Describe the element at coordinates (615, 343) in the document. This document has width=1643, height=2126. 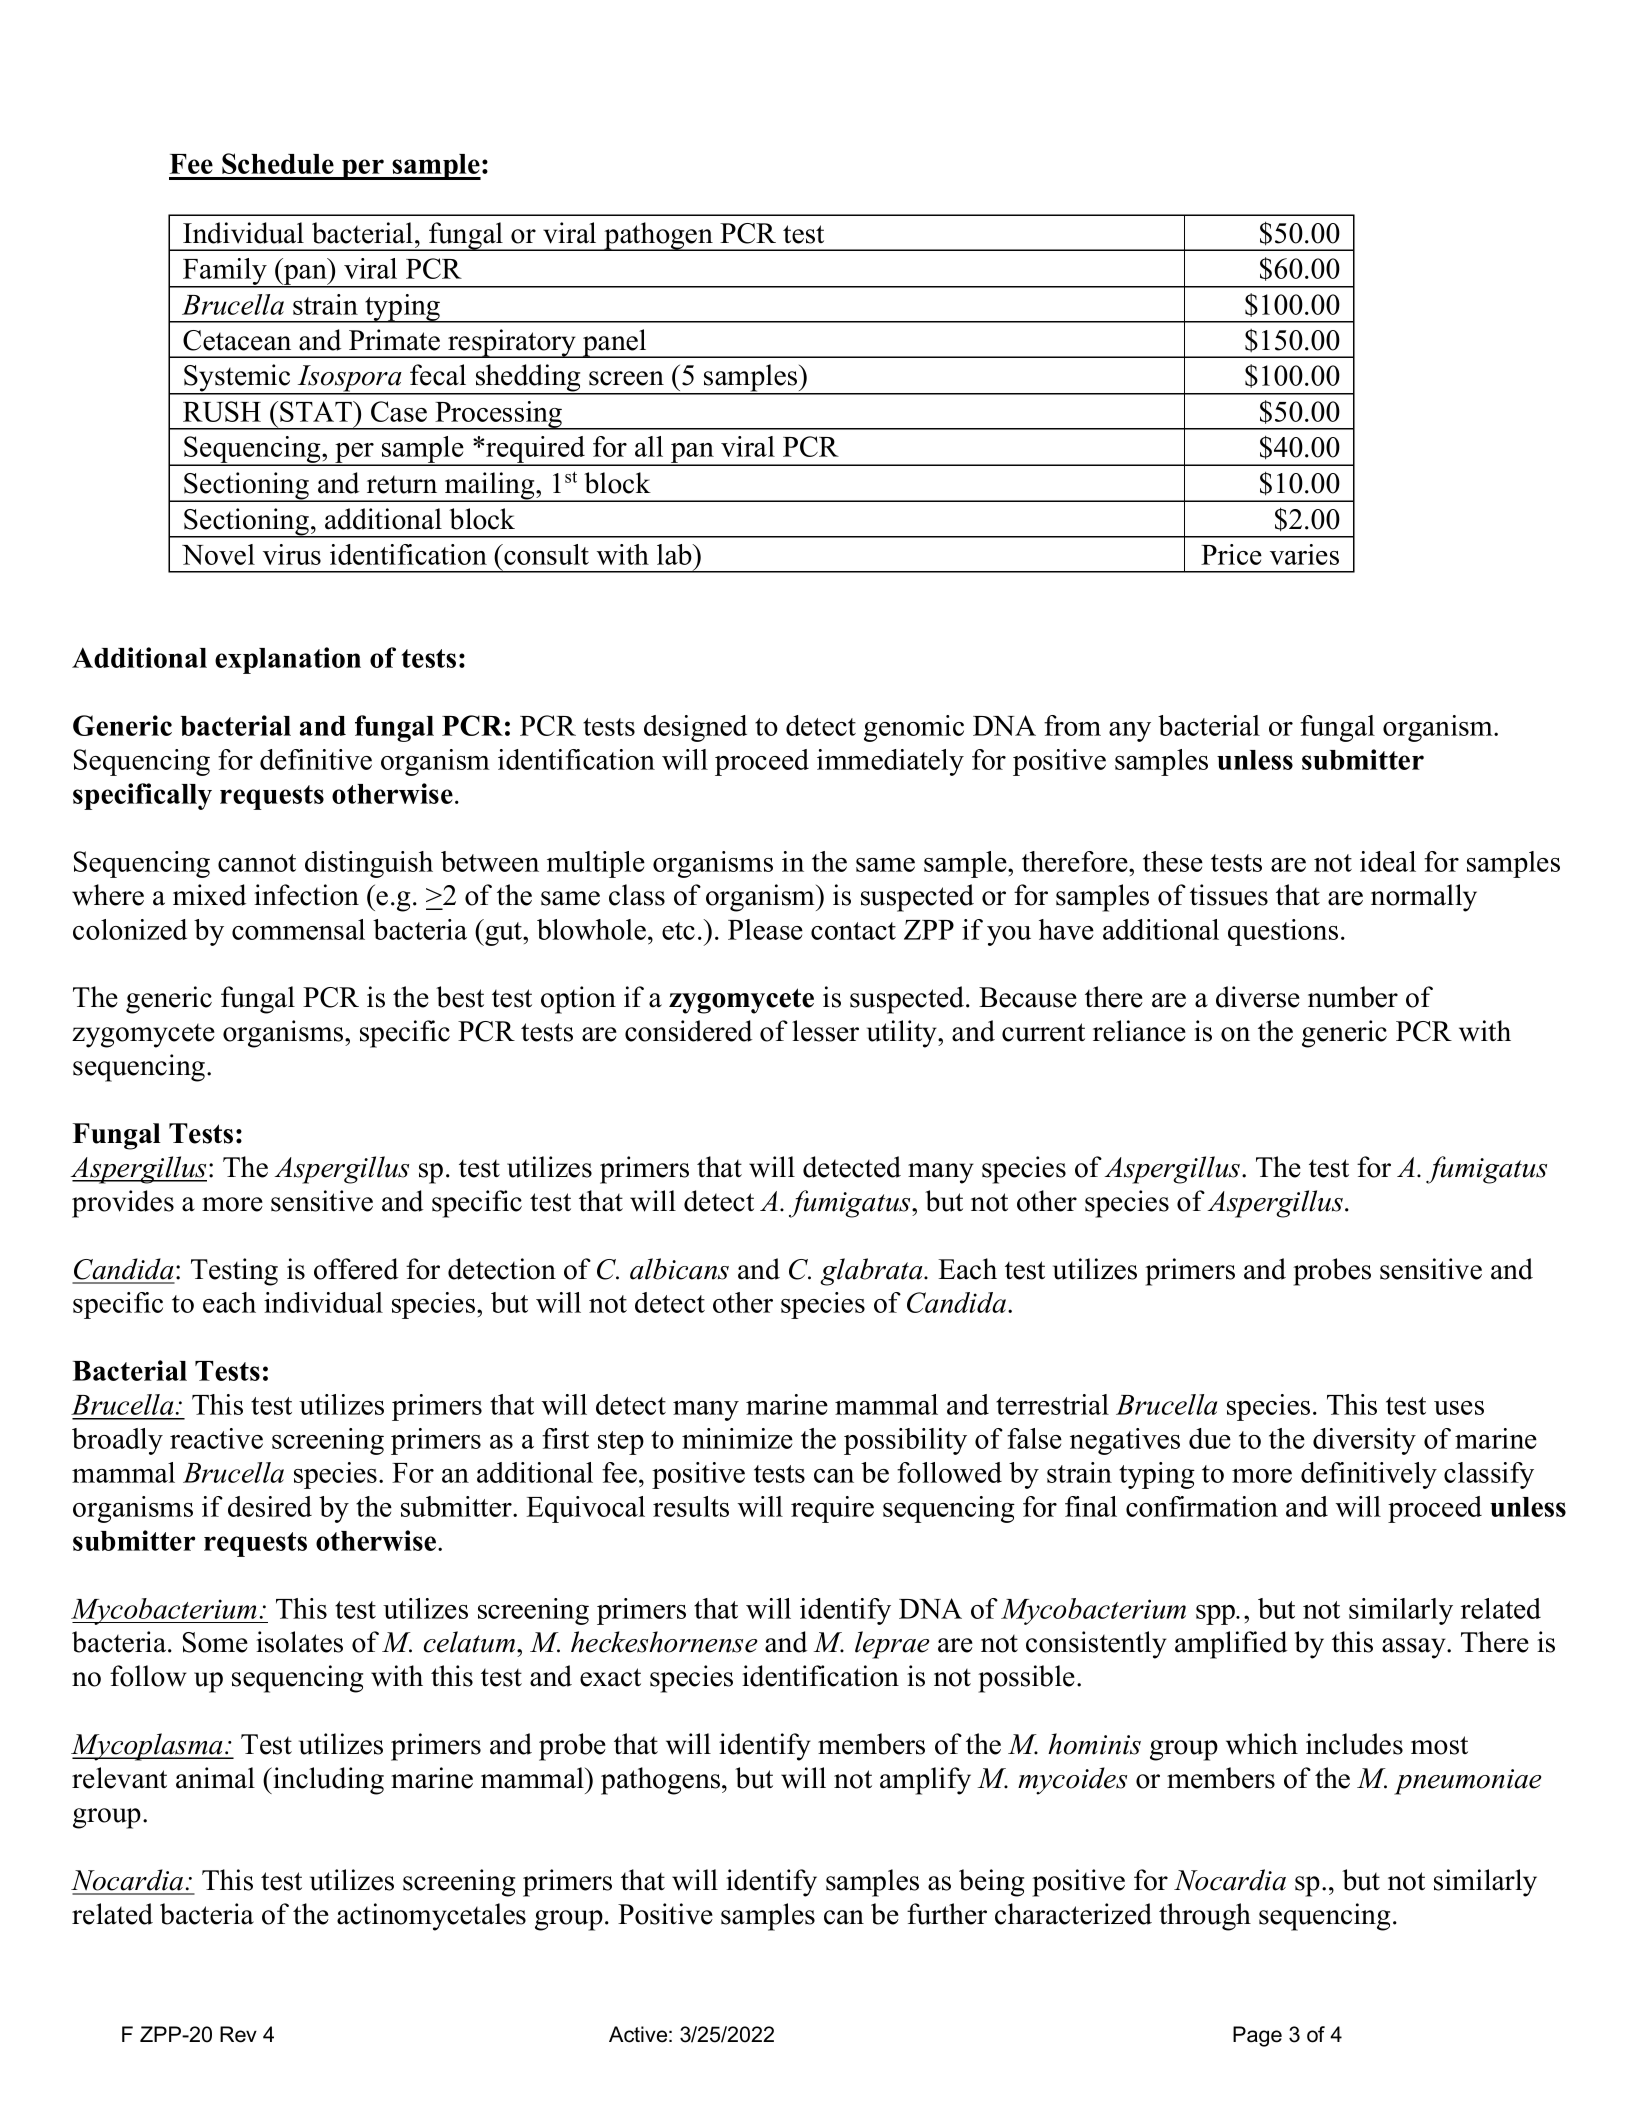
I see `panel` at that location.
